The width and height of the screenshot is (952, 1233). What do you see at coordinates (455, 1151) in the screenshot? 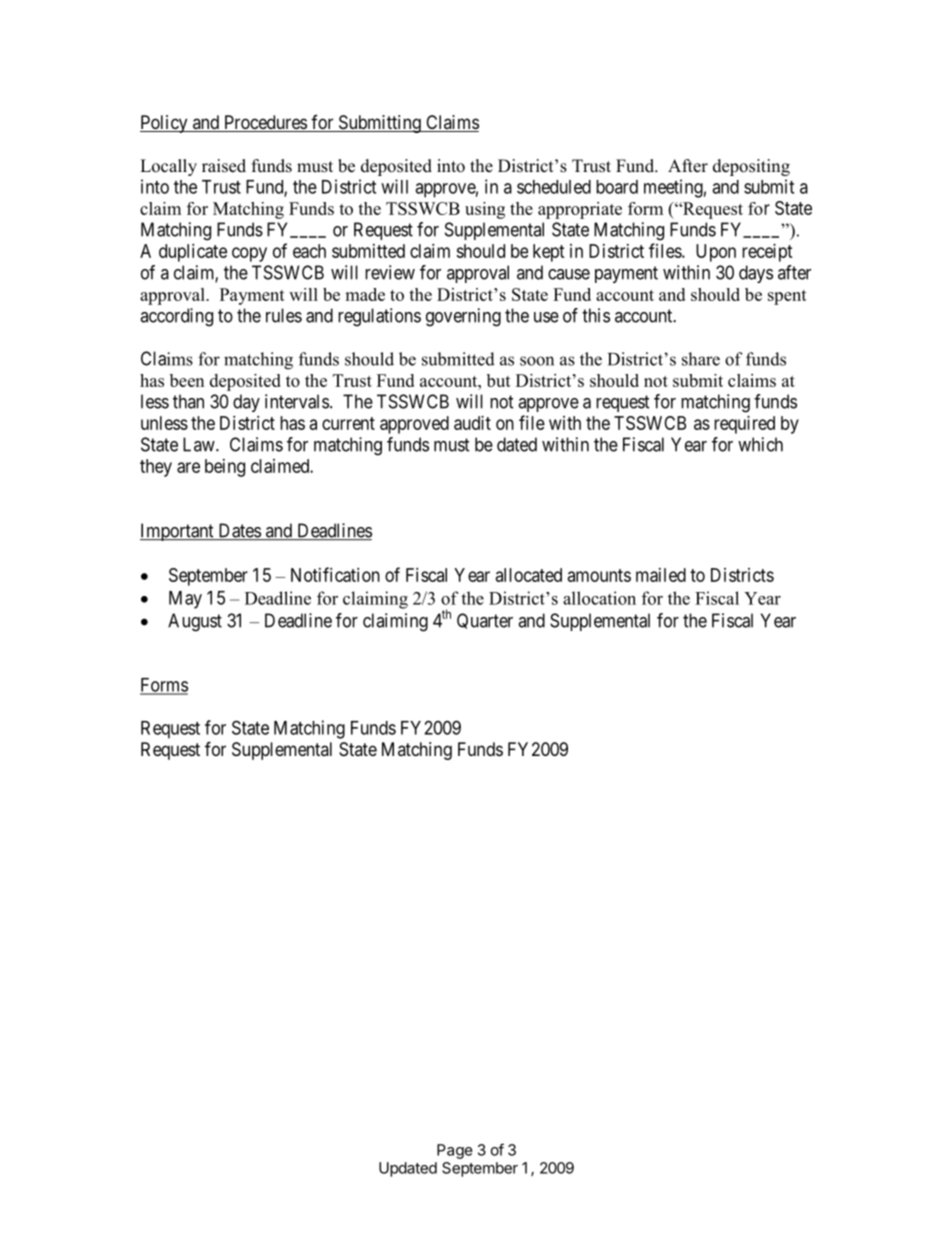
I see `Page` at bounding box center [455, 1151].
